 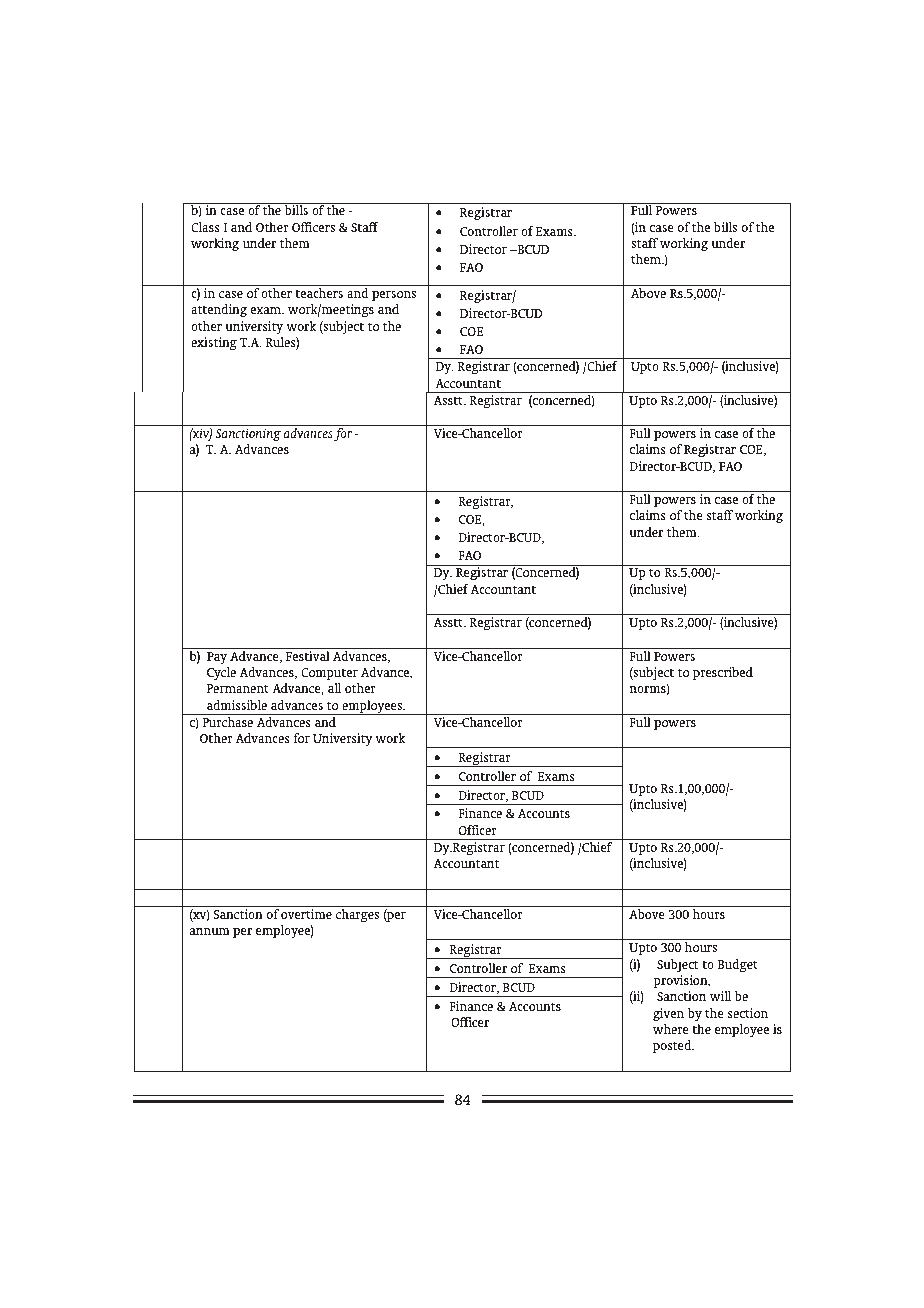 What do you see at coordinates (394, 296) in the screenshot?
I see `persons` at bounding box center [394, 296].
